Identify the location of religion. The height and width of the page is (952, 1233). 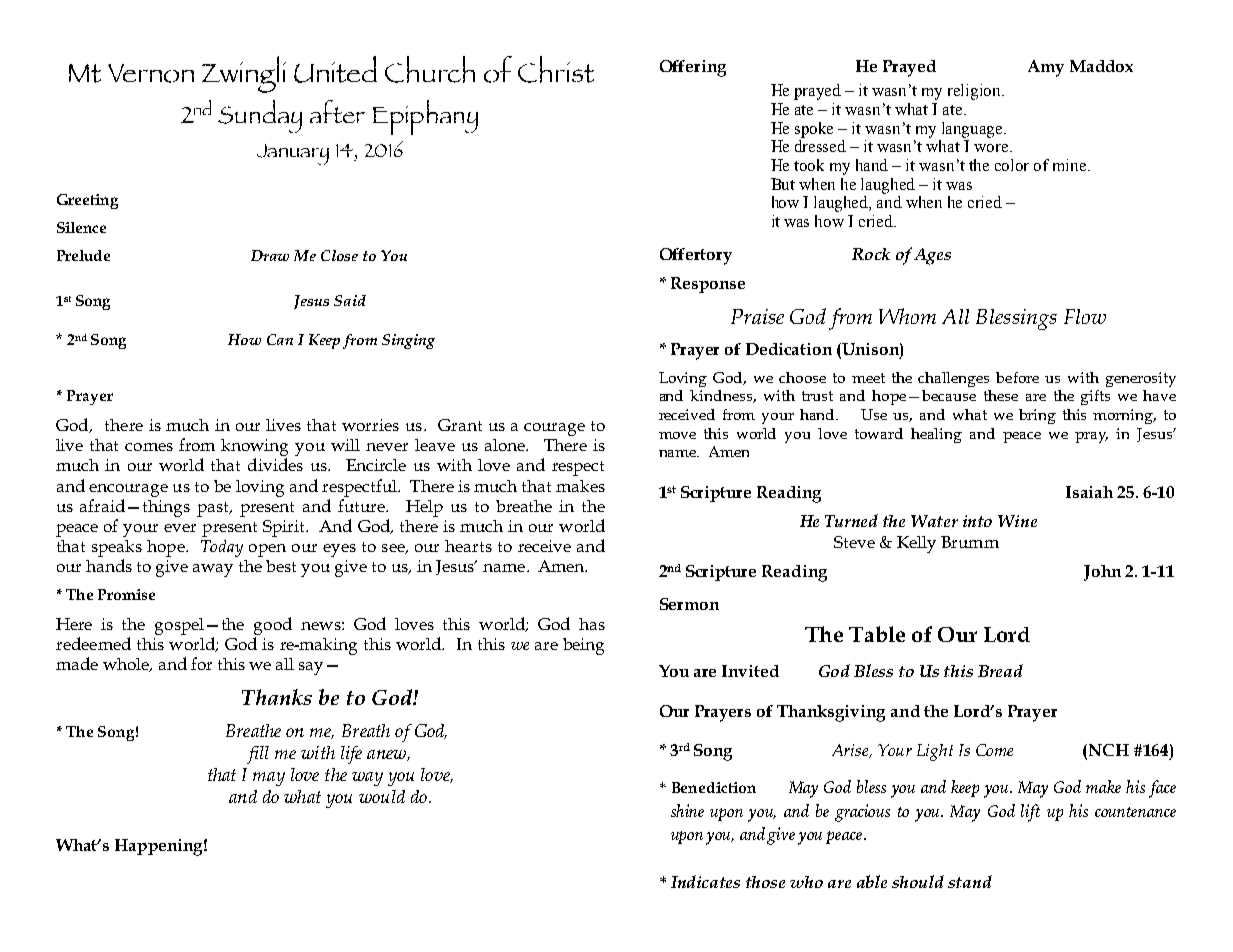
(976, 92).
